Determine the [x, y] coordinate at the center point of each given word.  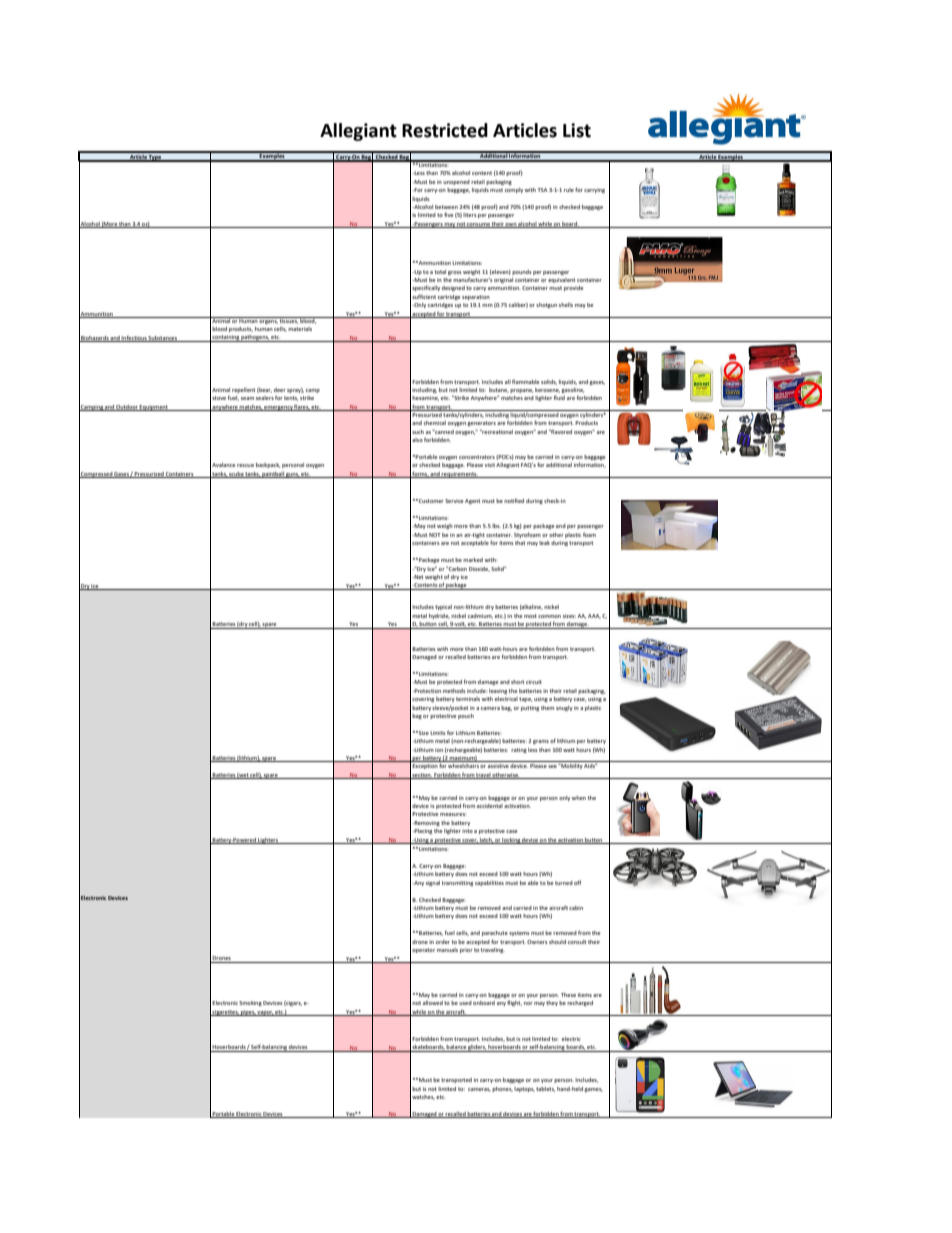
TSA [543, 190]
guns [292, 475]
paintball [273, 475]
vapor [265, 1013]
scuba [236, 475]
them [547, 708]
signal [433, 883]
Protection [426, 691]
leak [544, 543]
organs [268, 320]
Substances [163, 339]
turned [564, 883]
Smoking [250, 1003]
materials [300, 329]
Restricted [445, 130]
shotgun [546, 305]
